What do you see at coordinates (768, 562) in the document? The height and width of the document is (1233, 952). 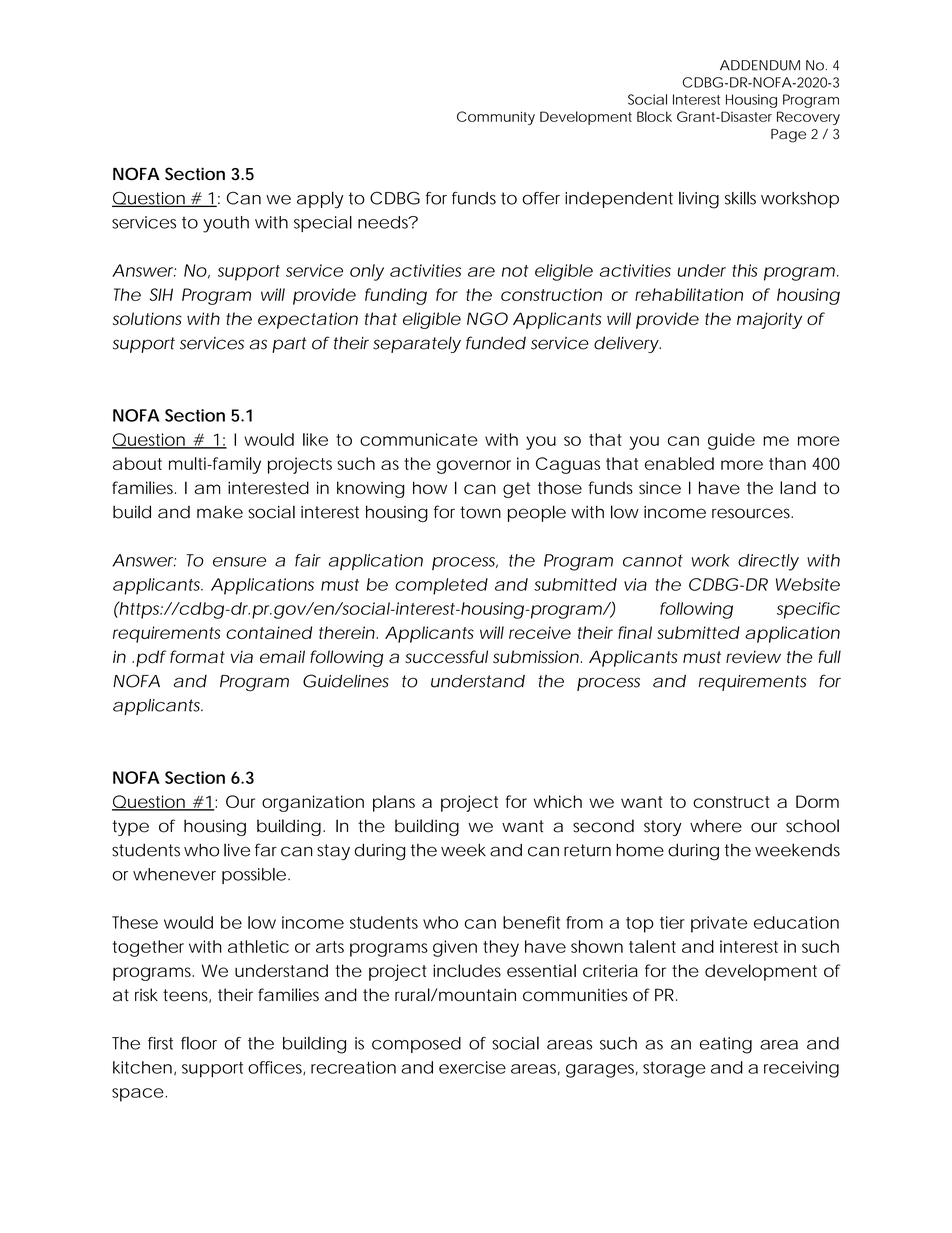 I see `directly` at bounding box center [768, 562].
